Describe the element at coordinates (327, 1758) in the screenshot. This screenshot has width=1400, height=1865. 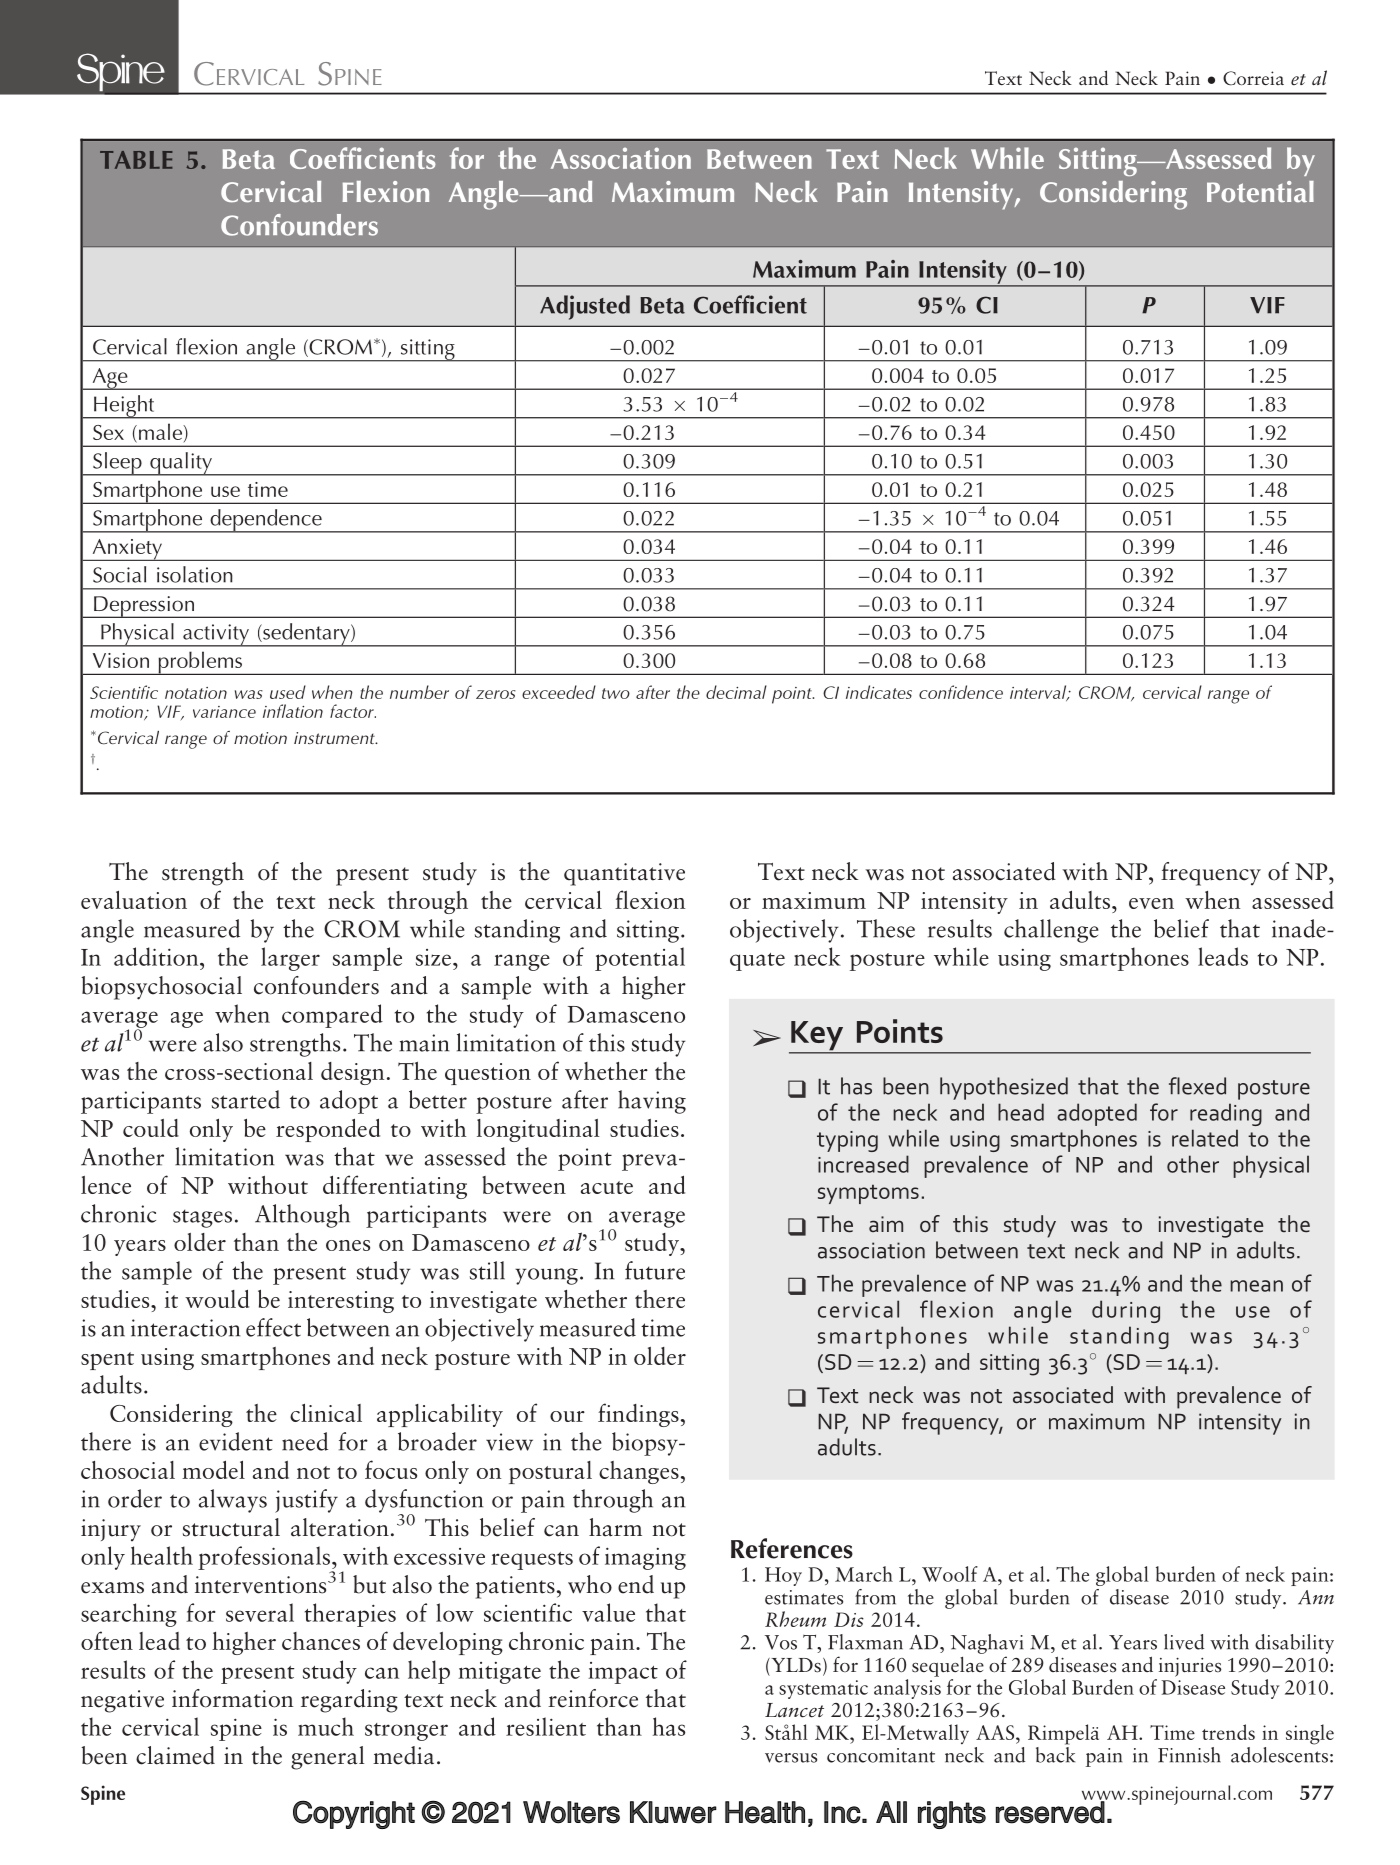
I see `general` at that location.
